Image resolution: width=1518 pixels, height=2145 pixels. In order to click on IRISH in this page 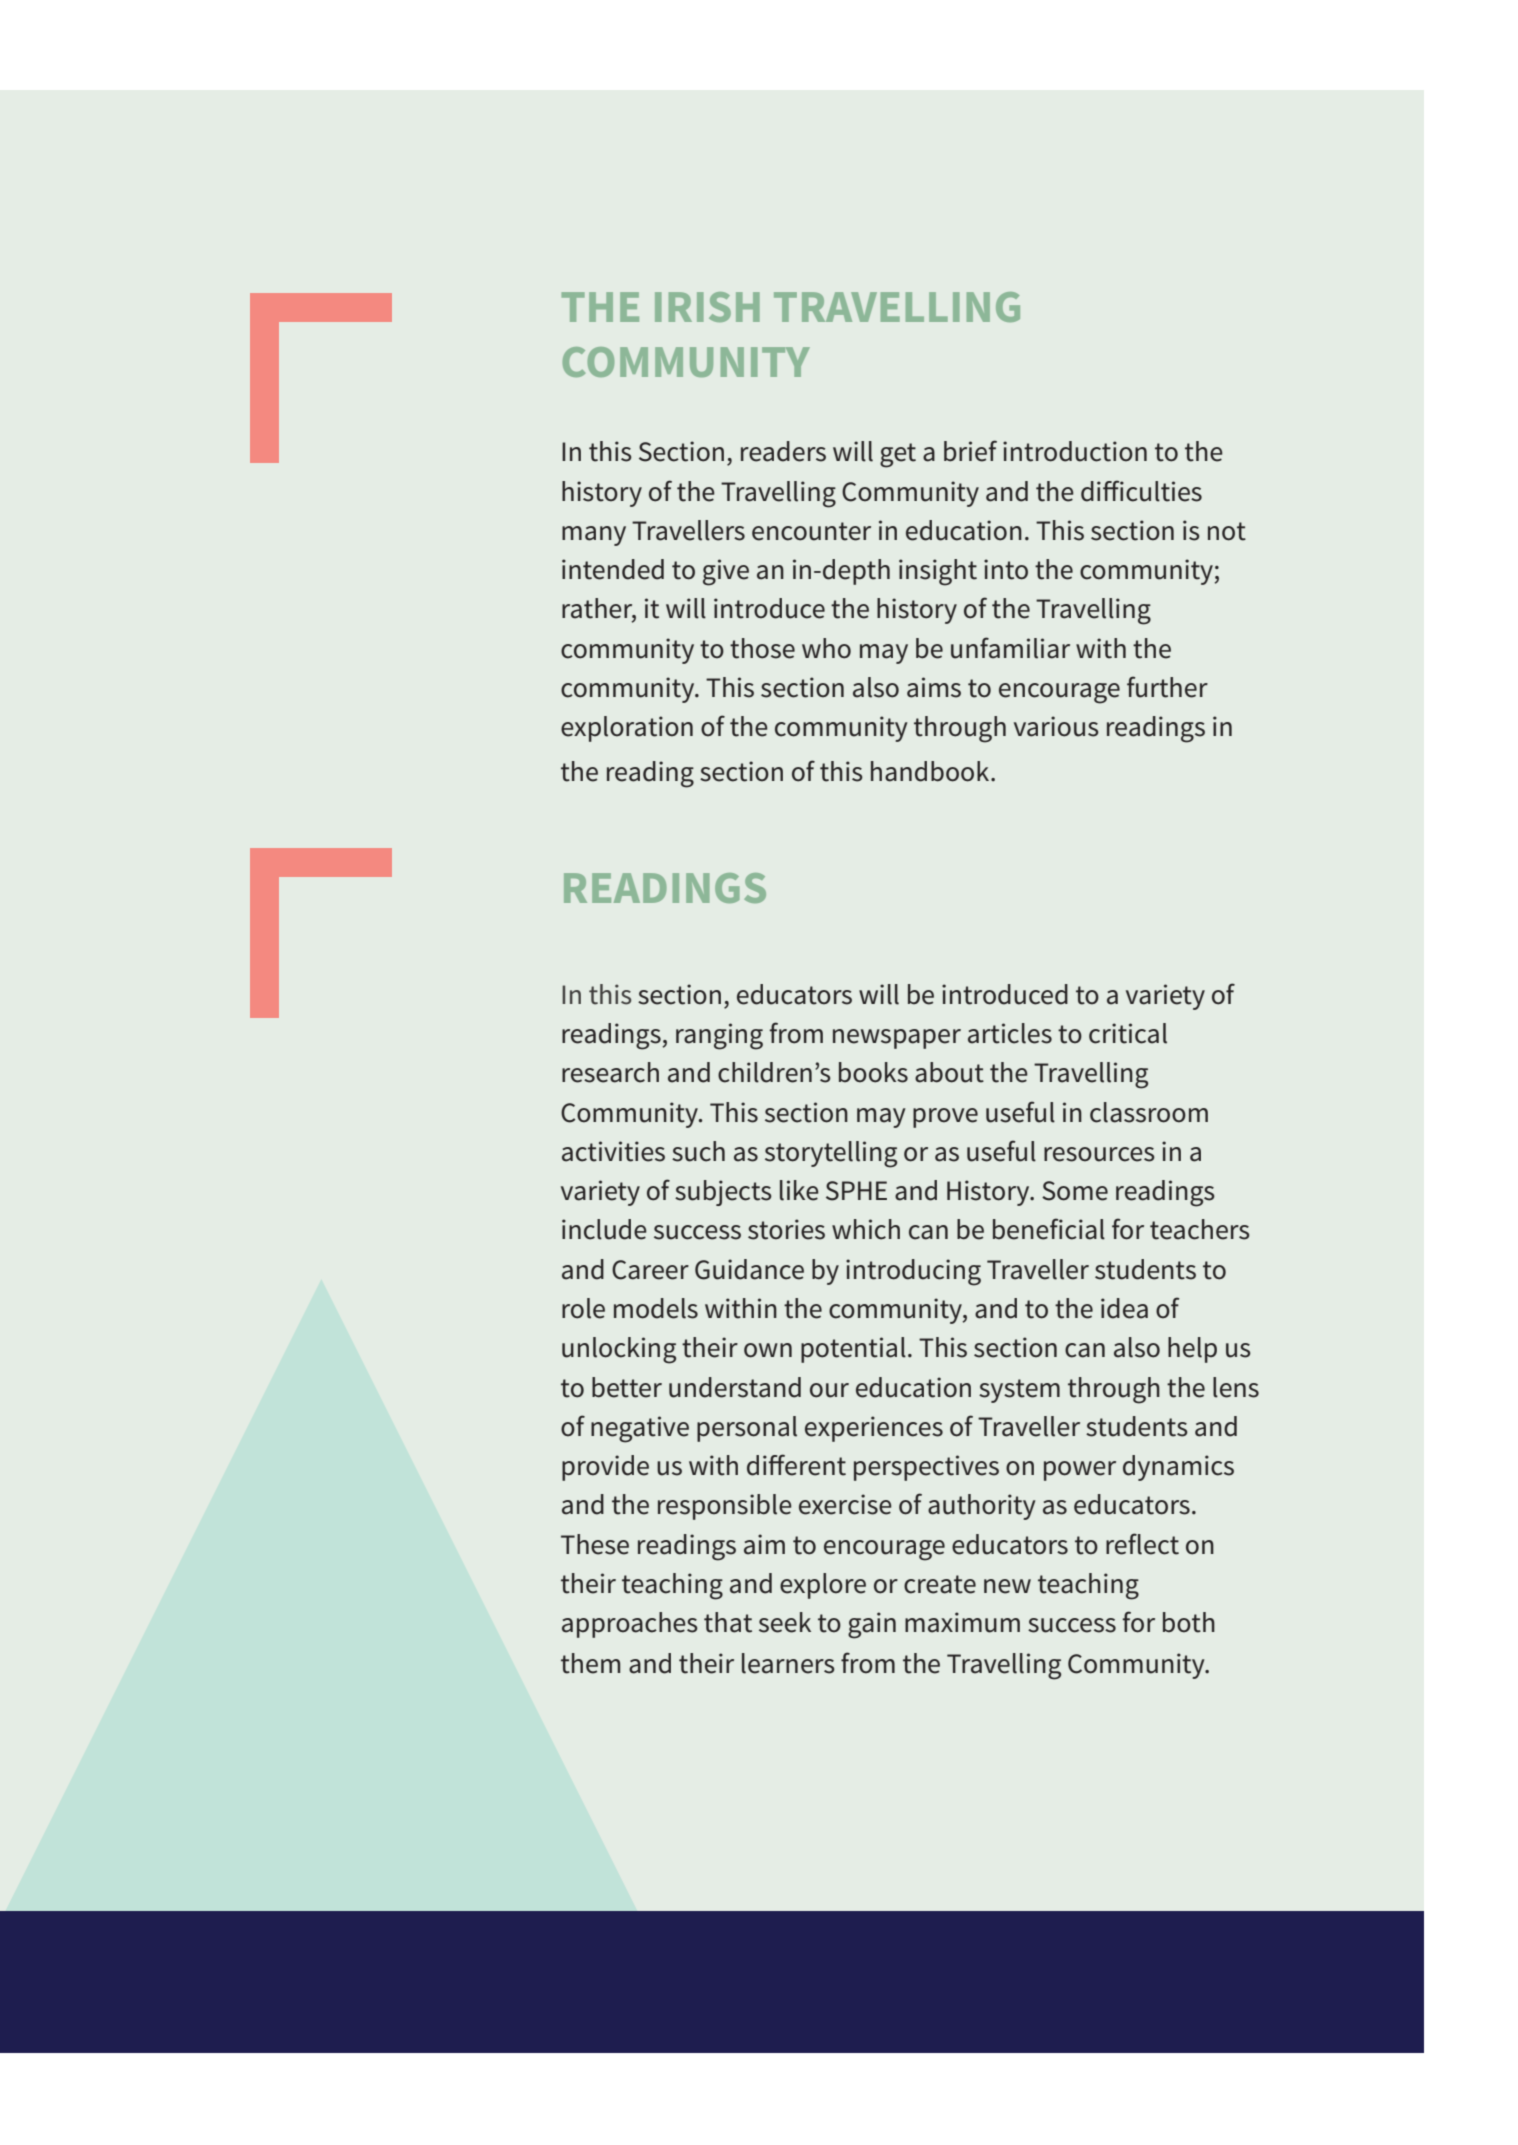, I will do `click(707, 307)`.
